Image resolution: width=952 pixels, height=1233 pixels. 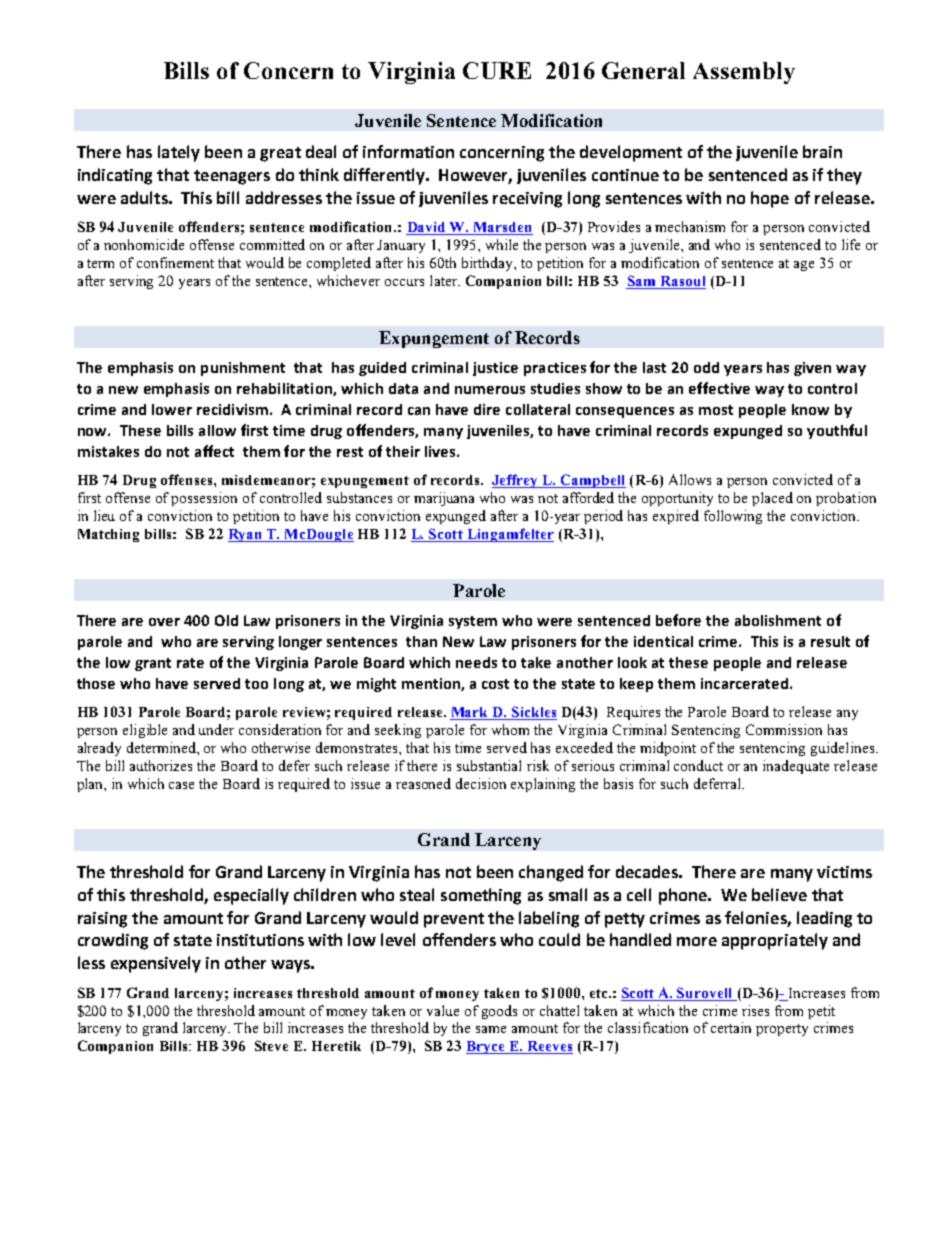 I want to click on same, so click(x=491, y=1029).
